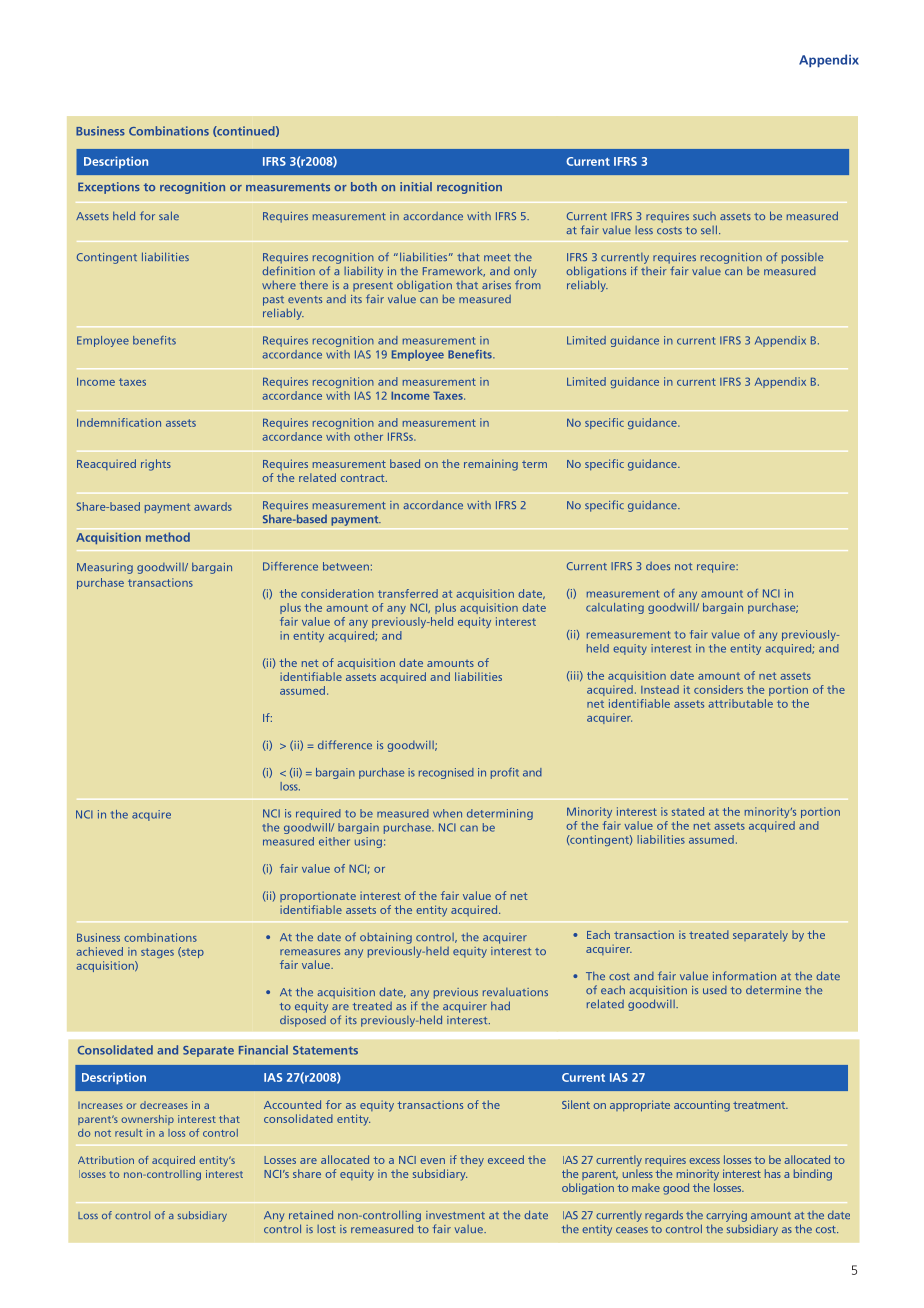  I want to click on obtaining, so click(386, 938).
